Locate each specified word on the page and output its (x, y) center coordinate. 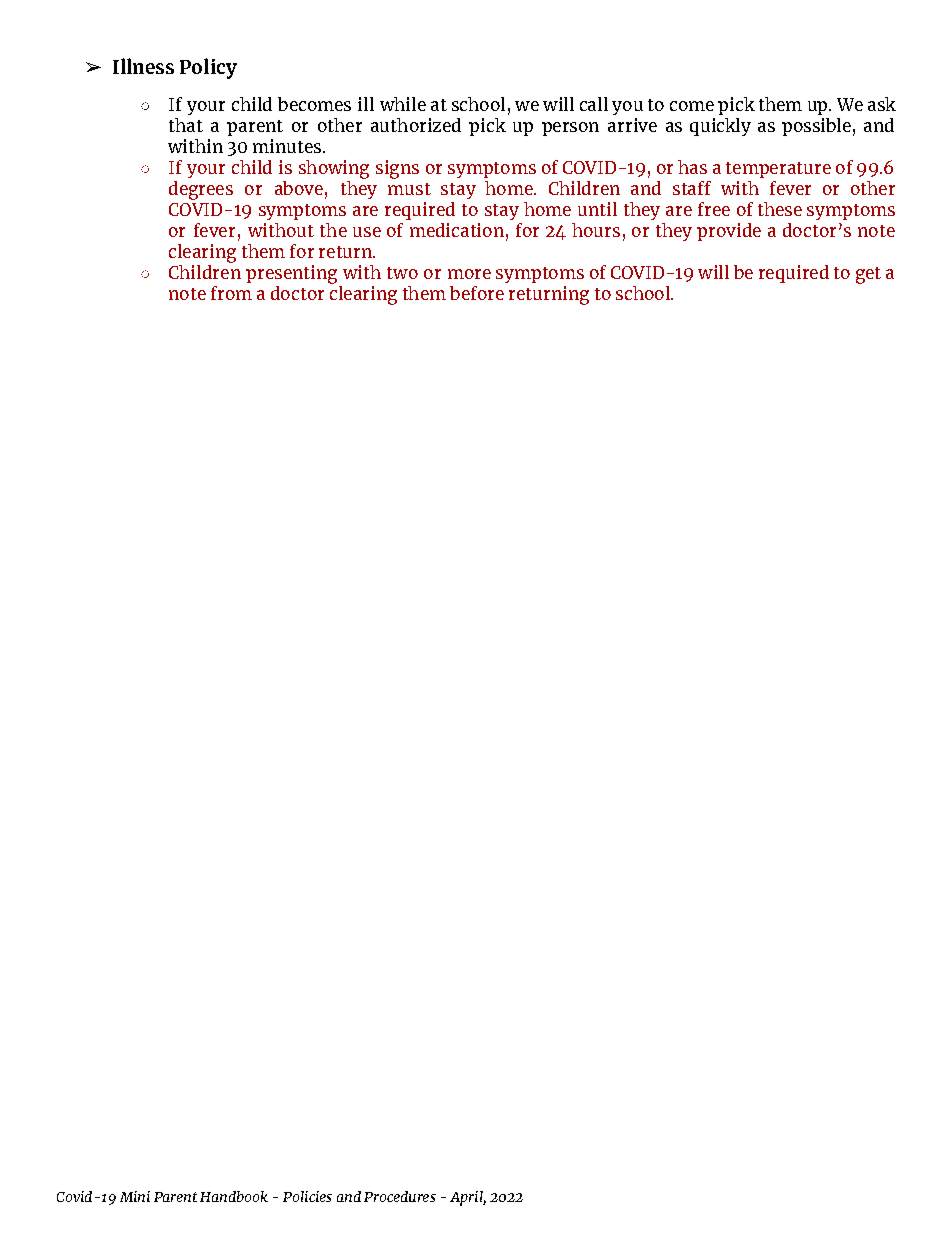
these (780, 209)
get (868, 275)
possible (816, 127)
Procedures (400, 1196)
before (477, 293)
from (231, 293)
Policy (208, 68)
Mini (135, 1196)
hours (596, 230)
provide (729, 232)
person (570, 129)
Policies (307, 1196)
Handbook (234, 1196)
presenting (291, 274)
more (469, 274)
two (402, 273)
